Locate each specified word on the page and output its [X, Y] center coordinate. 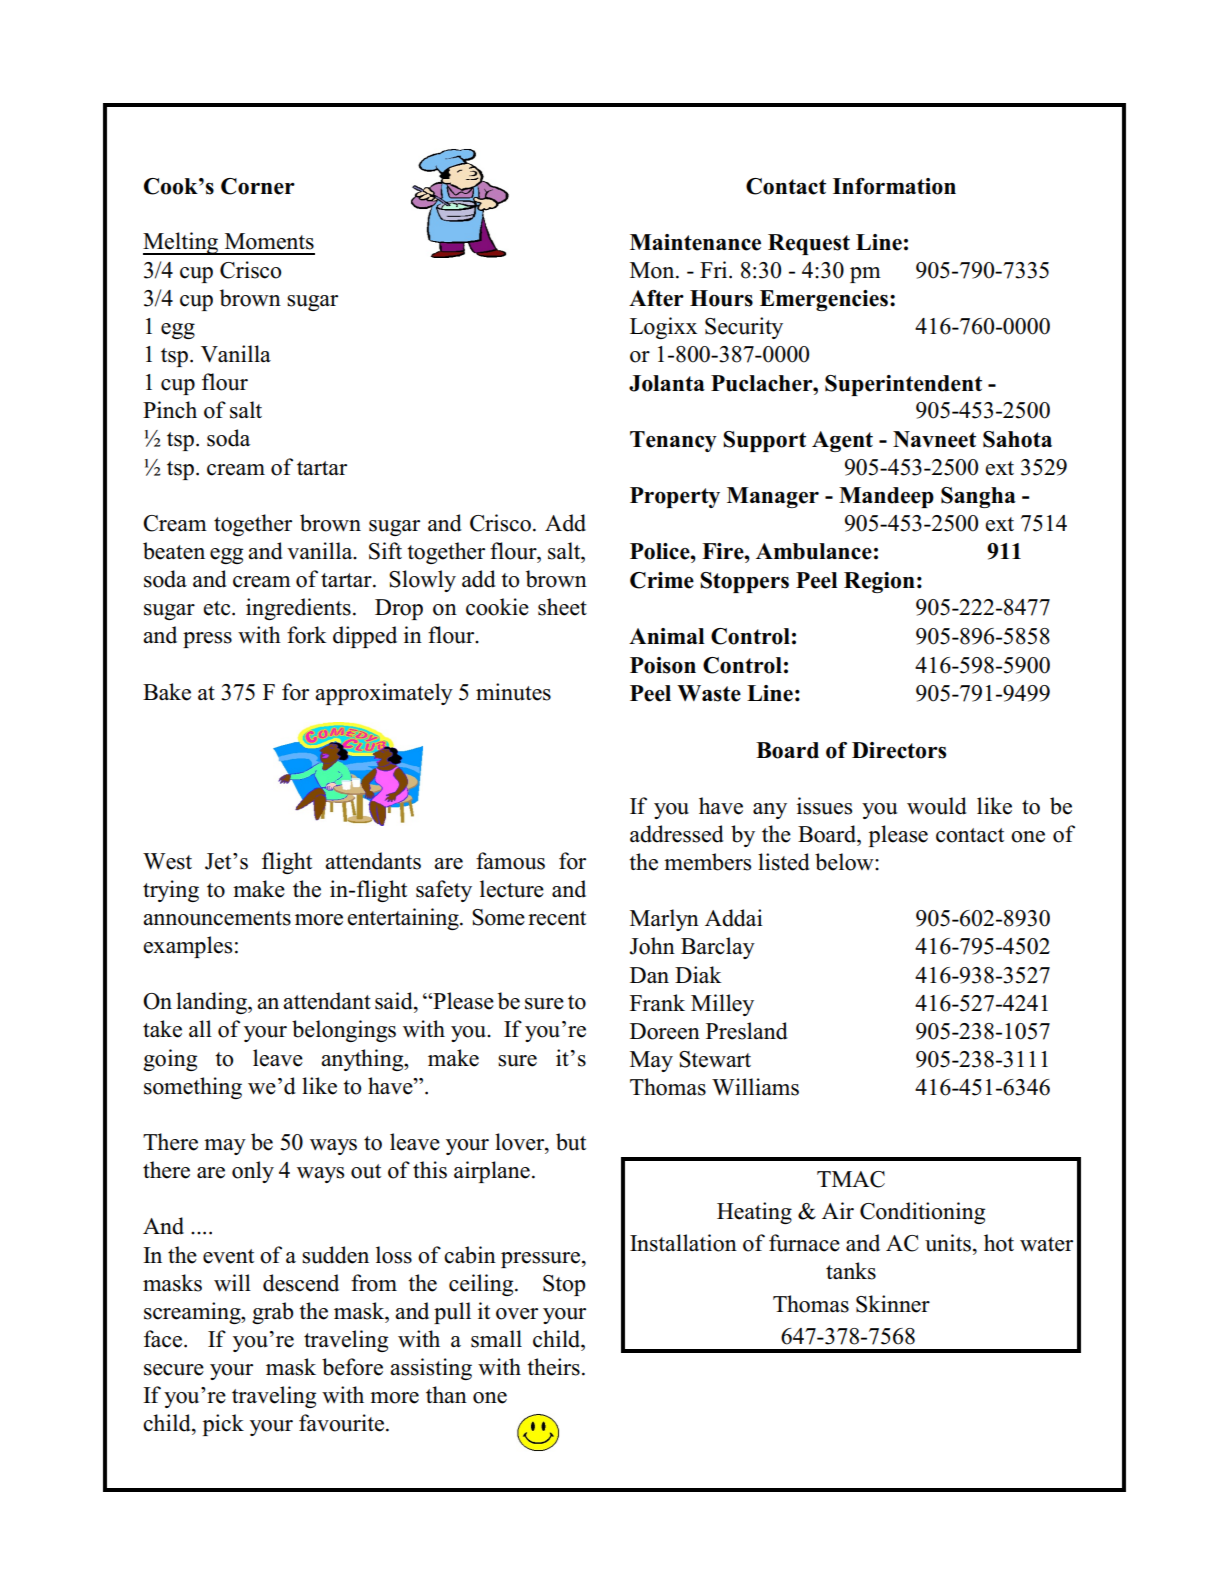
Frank [657, 1002]
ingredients [298, 609]
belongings [344, 1031]
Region [879, 582]
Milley [722, 1005]
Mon [653, 270]
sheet [562, 607]
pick [223, 1425]
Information [894, 186]
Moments [269, 241]
